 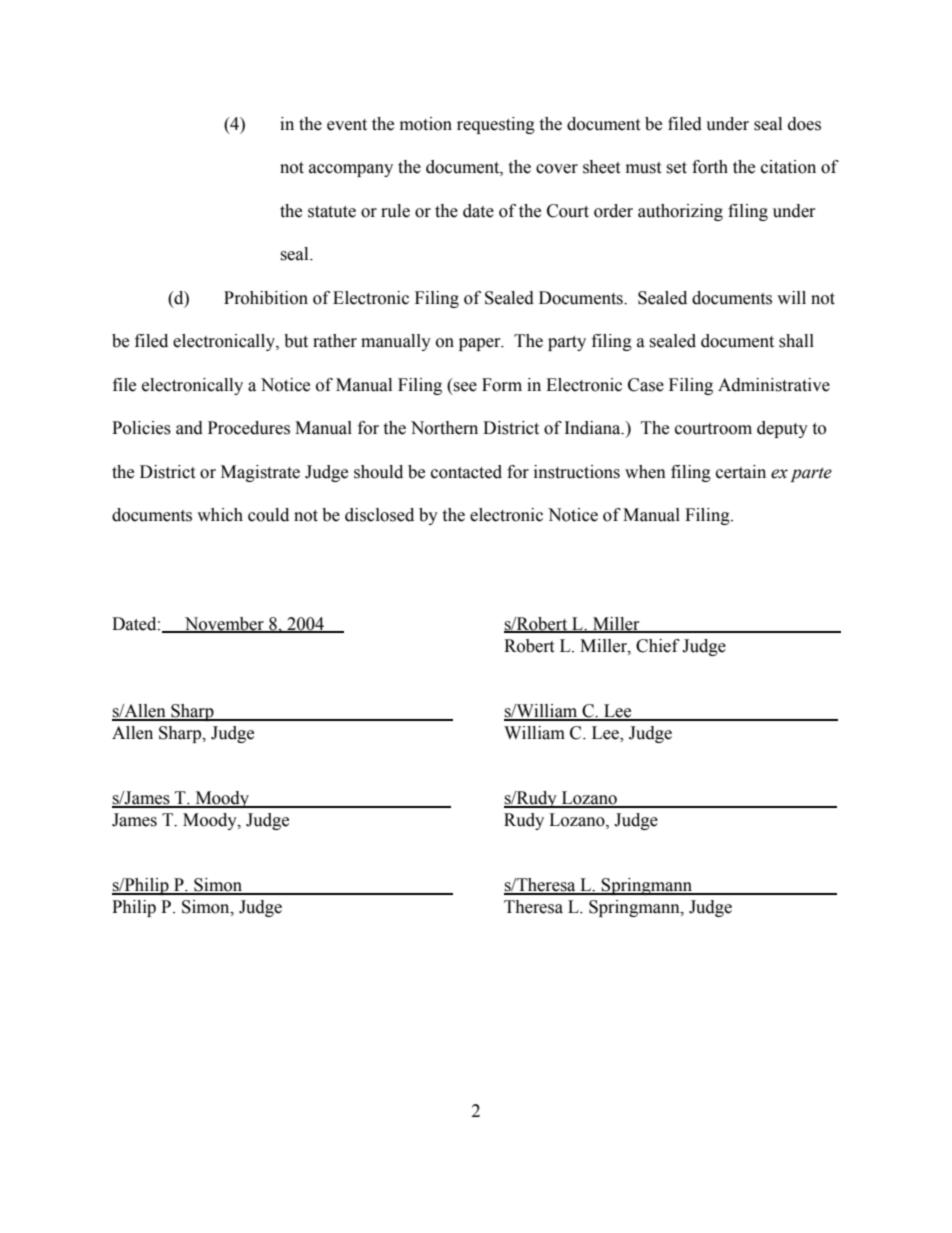 What do you see at coordinates (710, 167) in the screenshot?
I see `forth` at bounding box center [710, 167].
